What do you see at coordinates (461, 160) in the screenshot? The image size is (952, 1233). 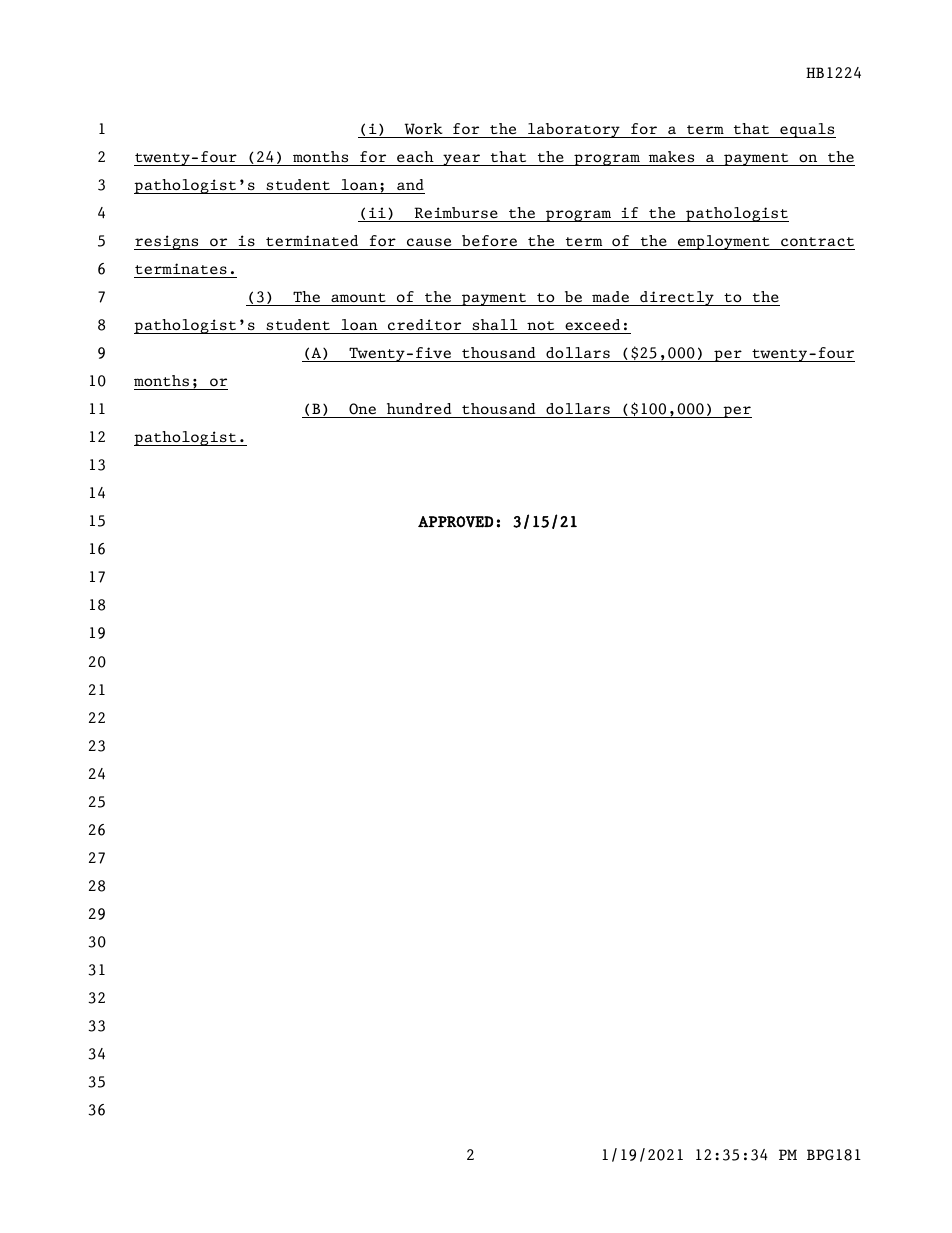 I see `year` at bounding box center [461, 160].
